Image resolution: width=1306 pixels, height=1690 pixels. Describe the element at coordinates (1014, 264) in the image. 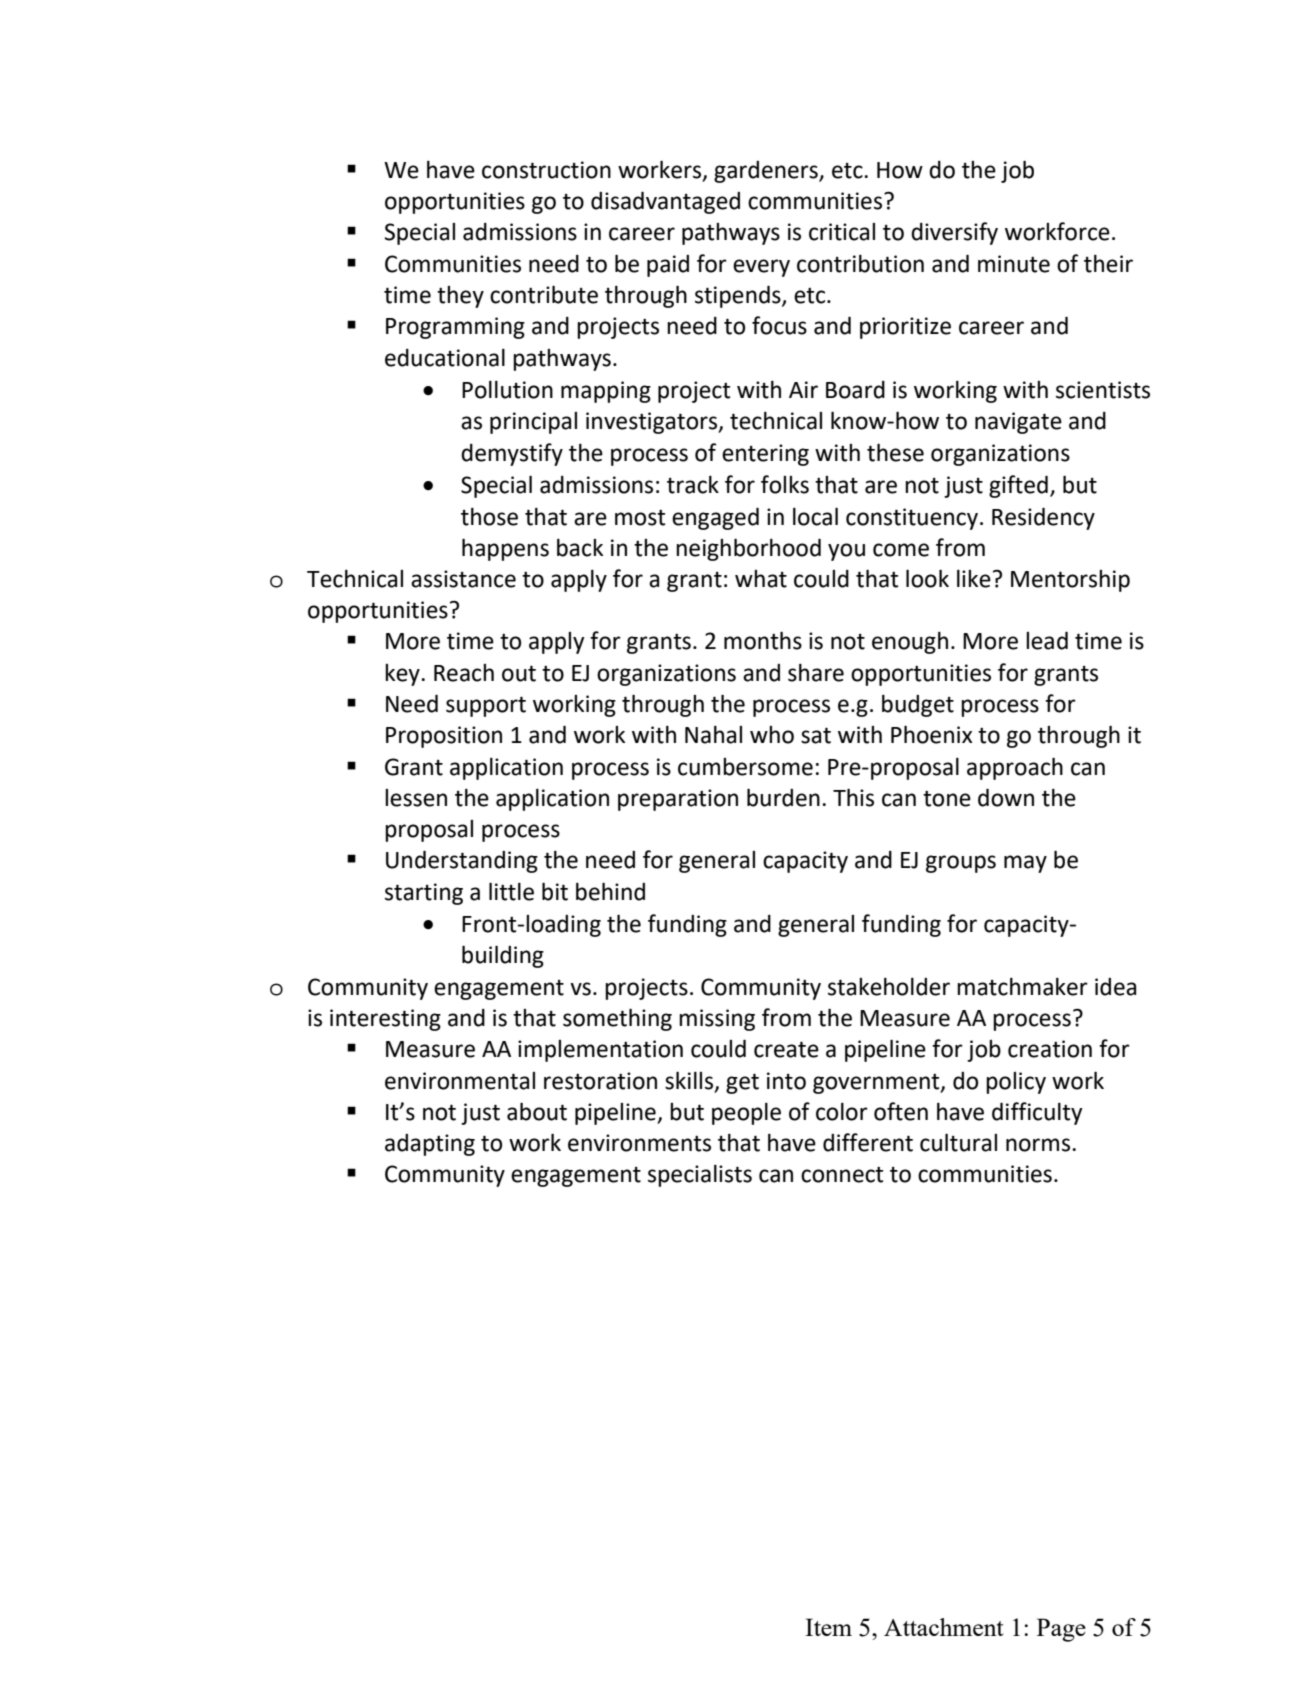

I see `minute` at that location.
